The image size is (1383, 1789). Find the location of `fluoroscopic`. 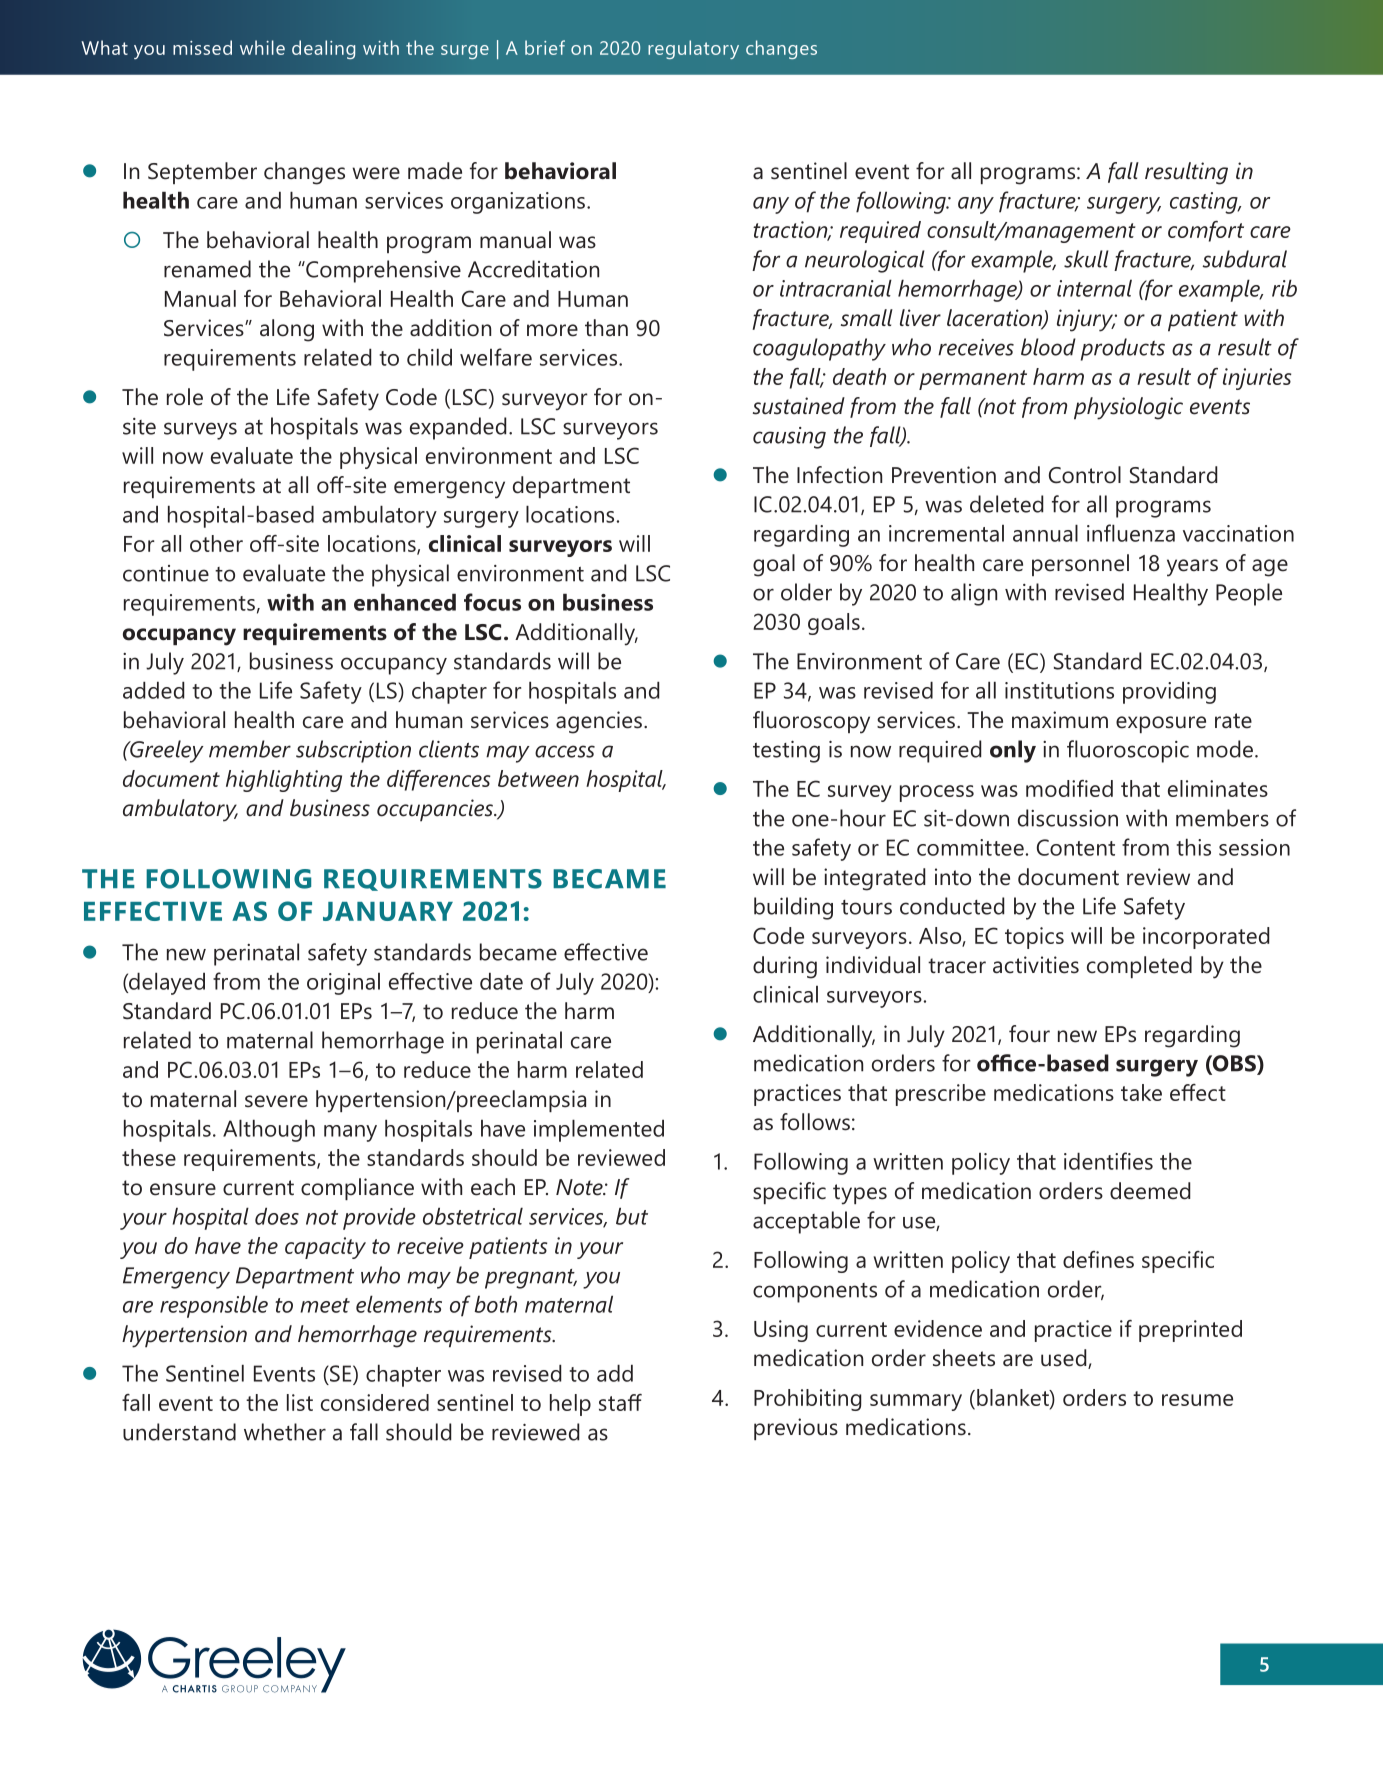

fluoroscopic is located at coordinates (1128, 751).
